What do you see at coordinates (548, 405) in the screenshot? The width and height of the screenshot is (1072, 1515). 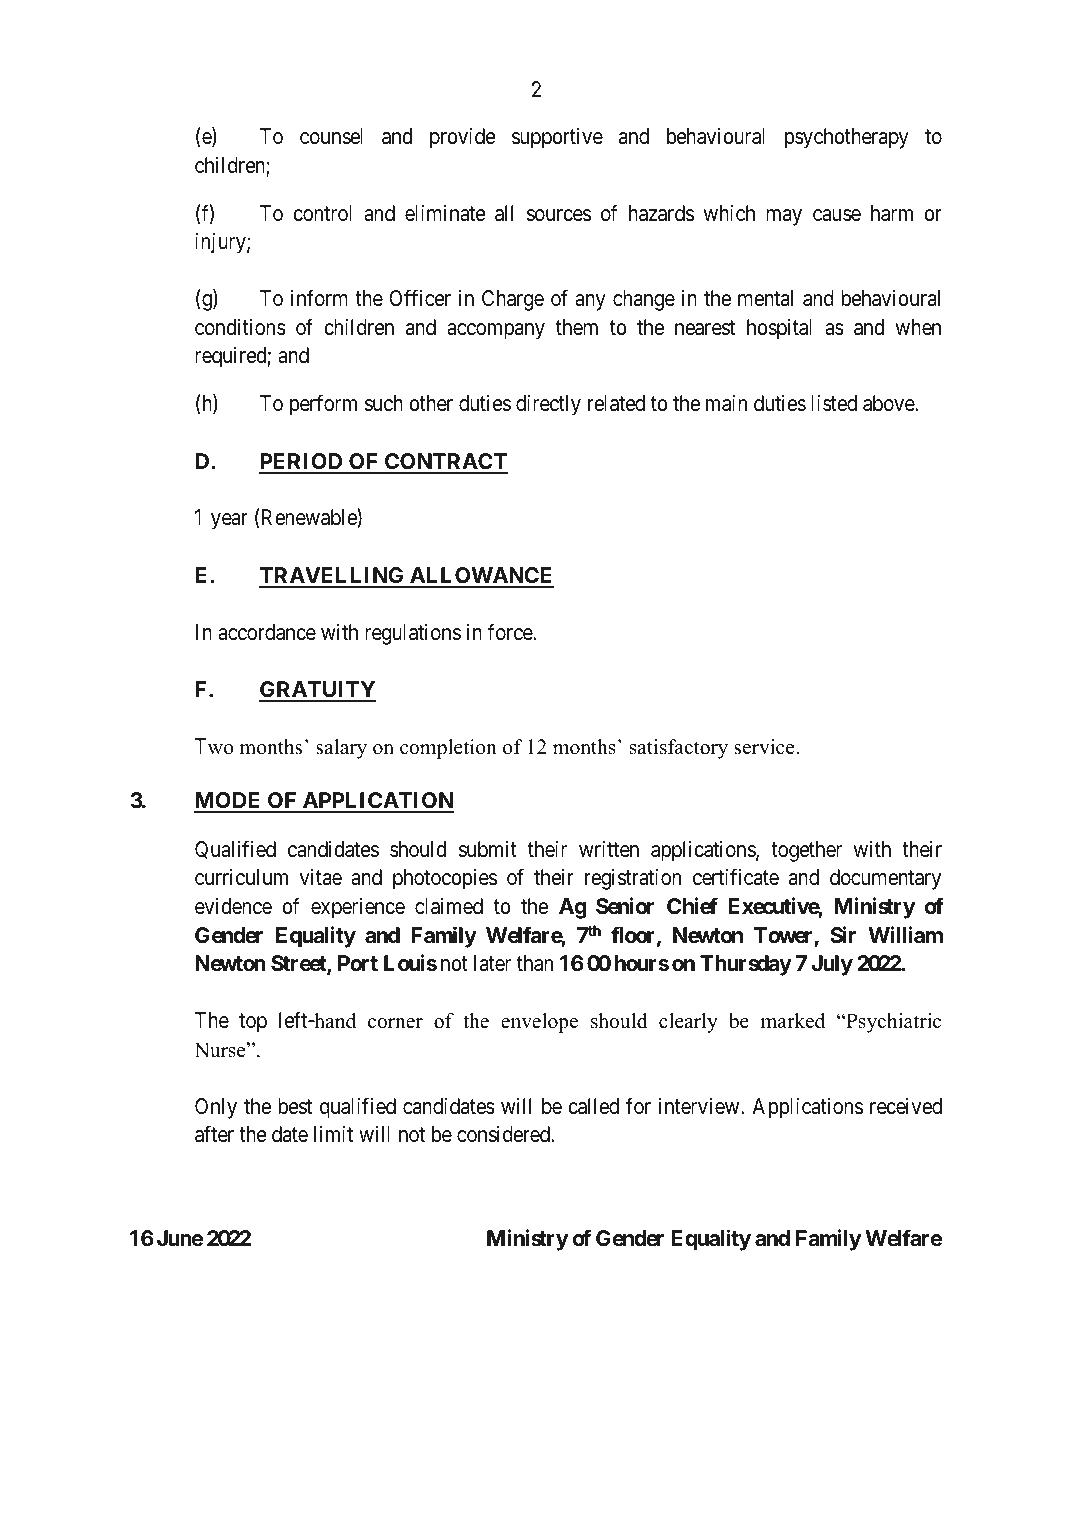 I see `directly` at bounding box center [548, 405].
